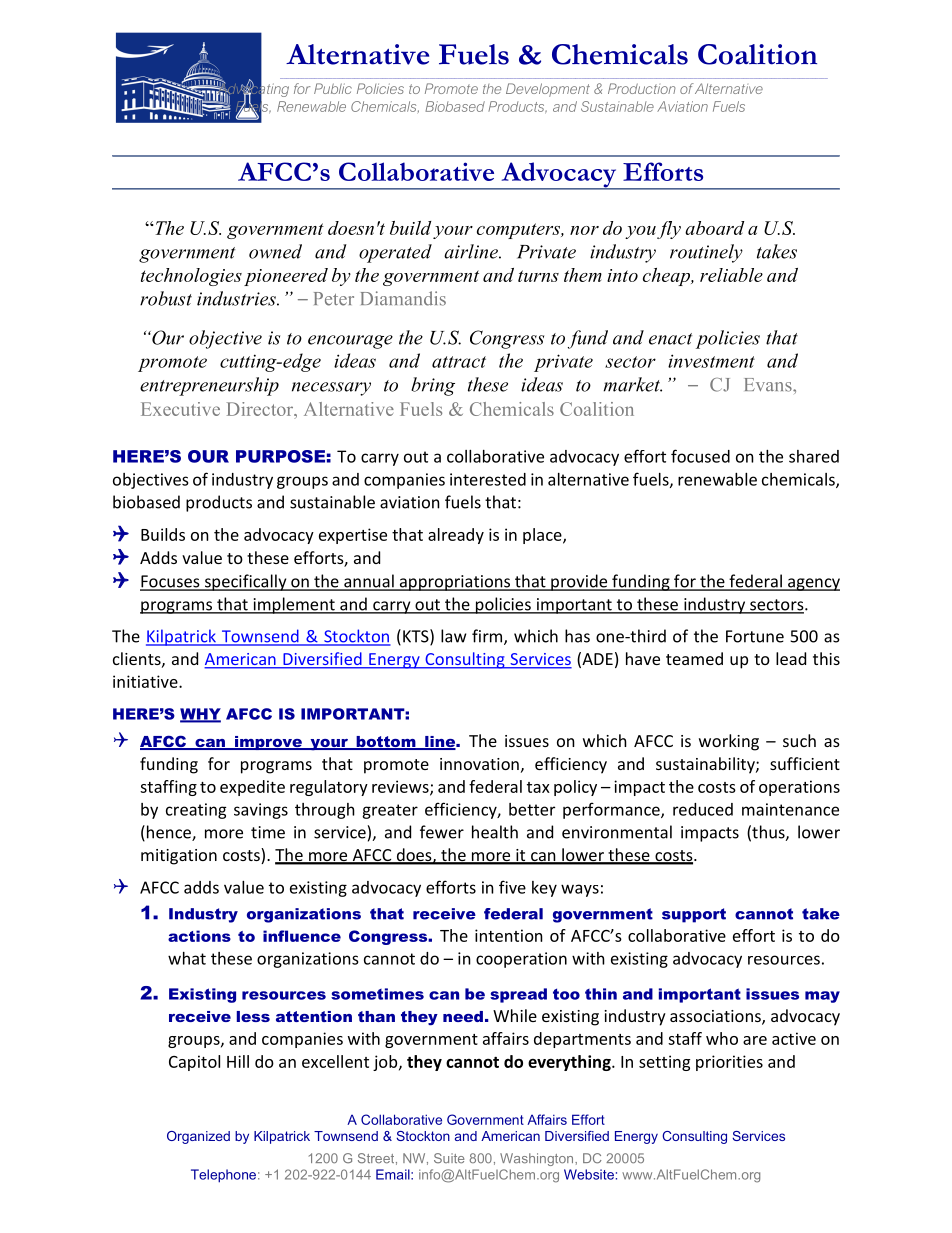  I want to click on actions, so click(199, 936).
